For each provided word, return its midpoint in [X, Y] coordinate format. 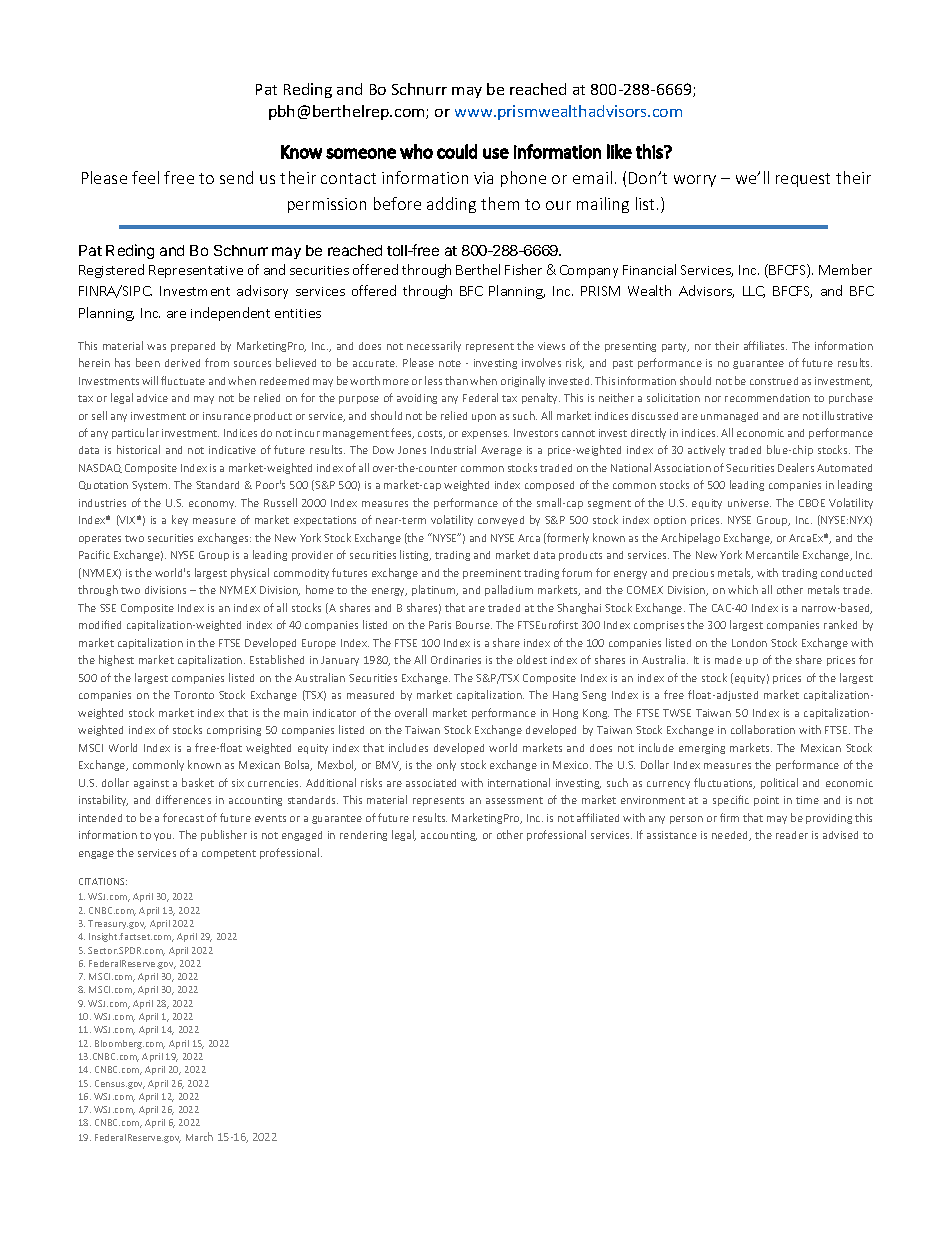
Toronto [194, 695]
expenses [485, 435]
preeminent [492, 574]
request [803, 180]
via [483, 178]
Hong [565, 714]
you [164, 837]
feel [145, 177]
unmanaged [729, 417]
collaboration [763, 729]
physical [250, 573]
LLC [754, 292]
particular [135, 433]
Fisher [523, 269]
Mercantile [772, 554]
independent [230, 314]
